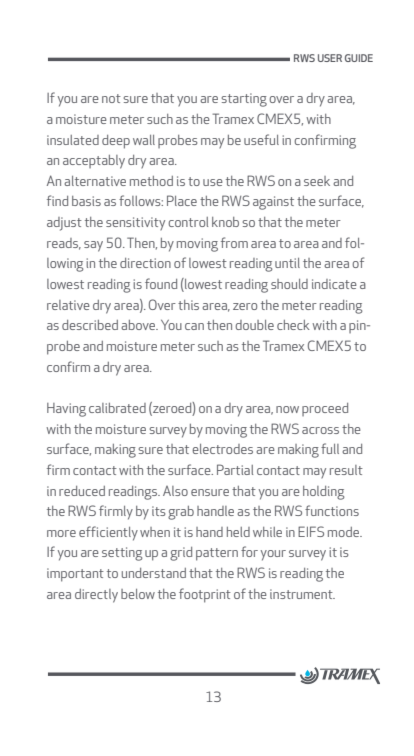 The width and height of the screenshot is (414, 756). I want to click on starting, so click(244, 100).
